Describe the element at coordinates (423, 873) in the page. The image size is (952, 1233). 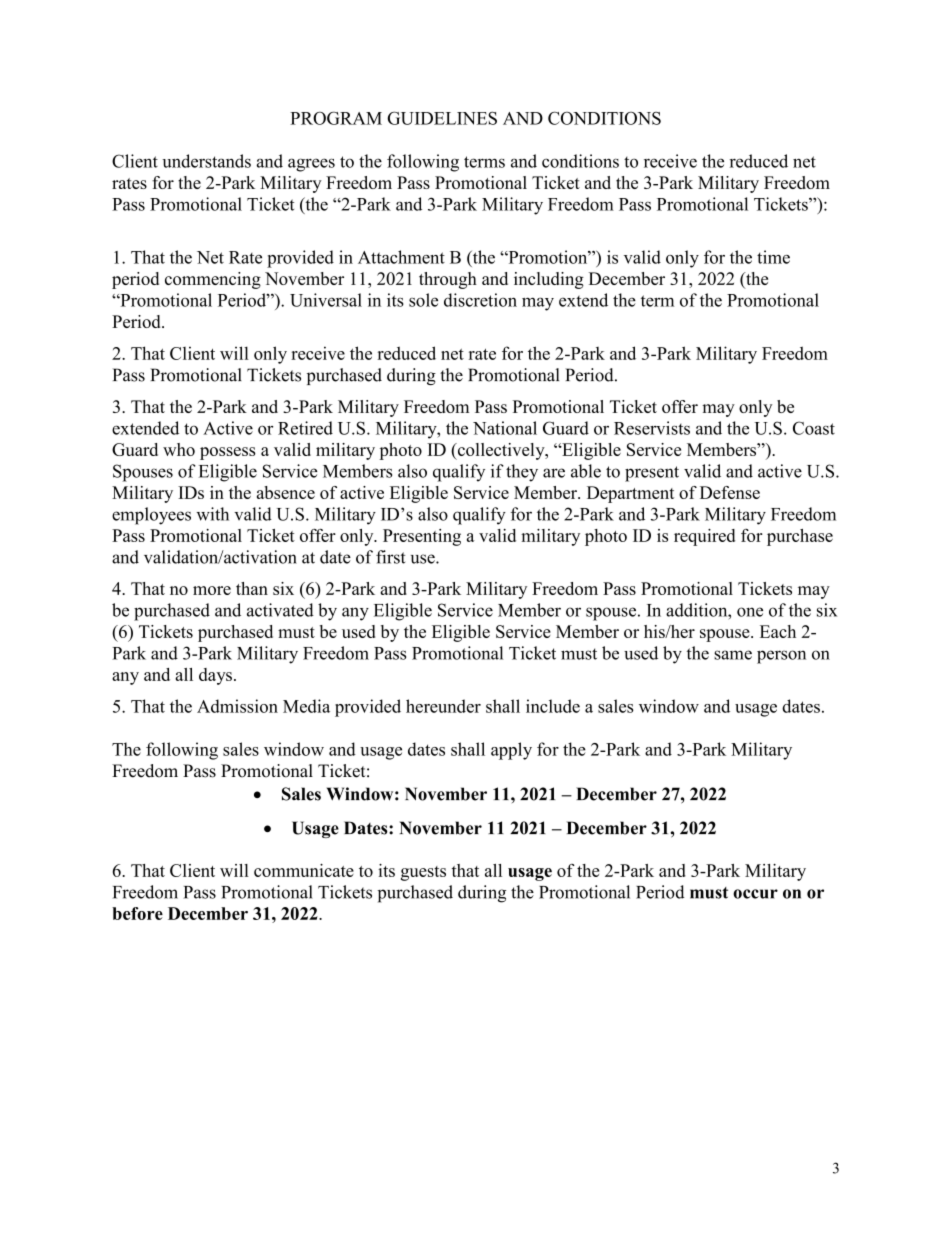
I see `guests` at that location.
